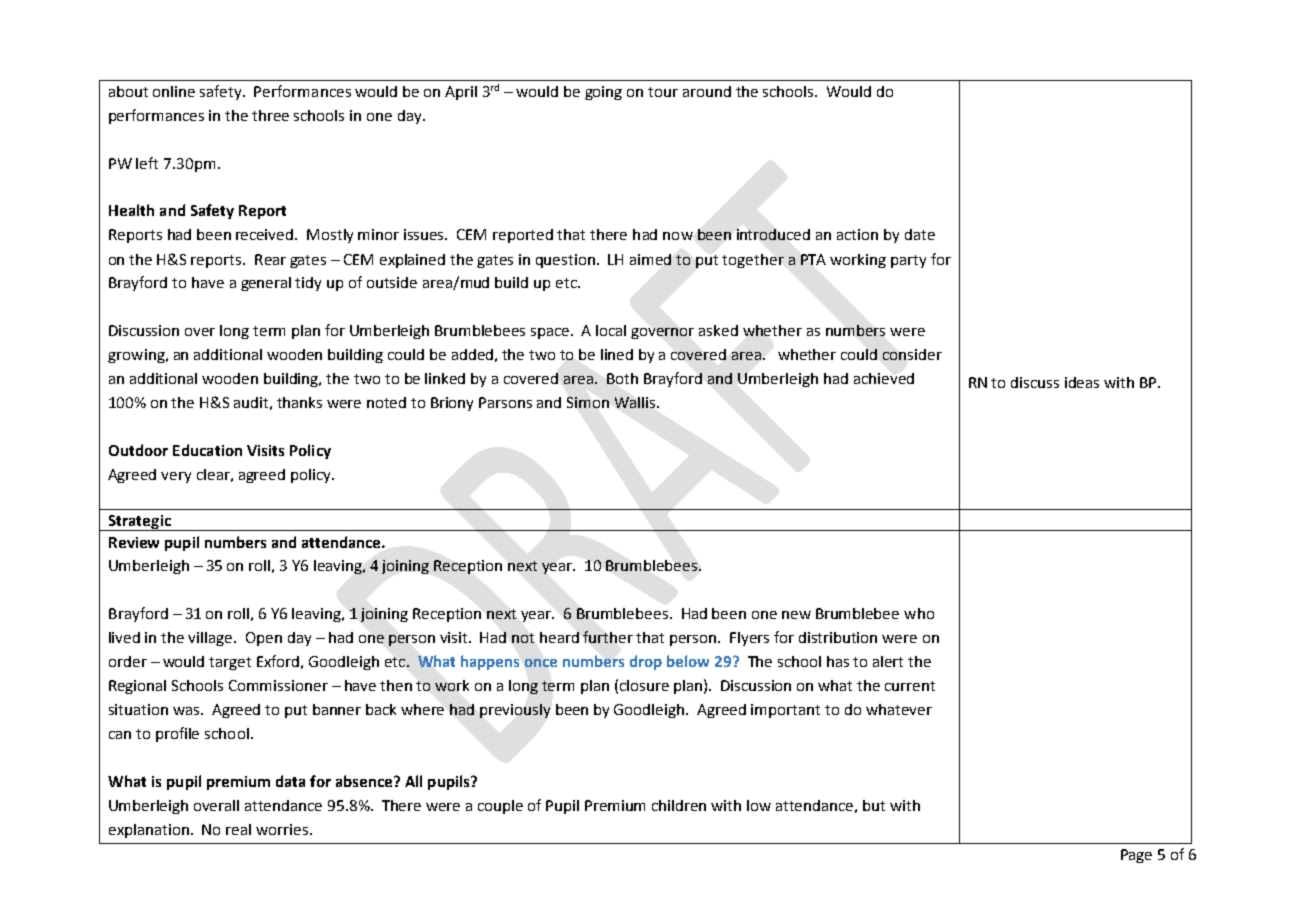  I want to click on real, so click(238, 829).
